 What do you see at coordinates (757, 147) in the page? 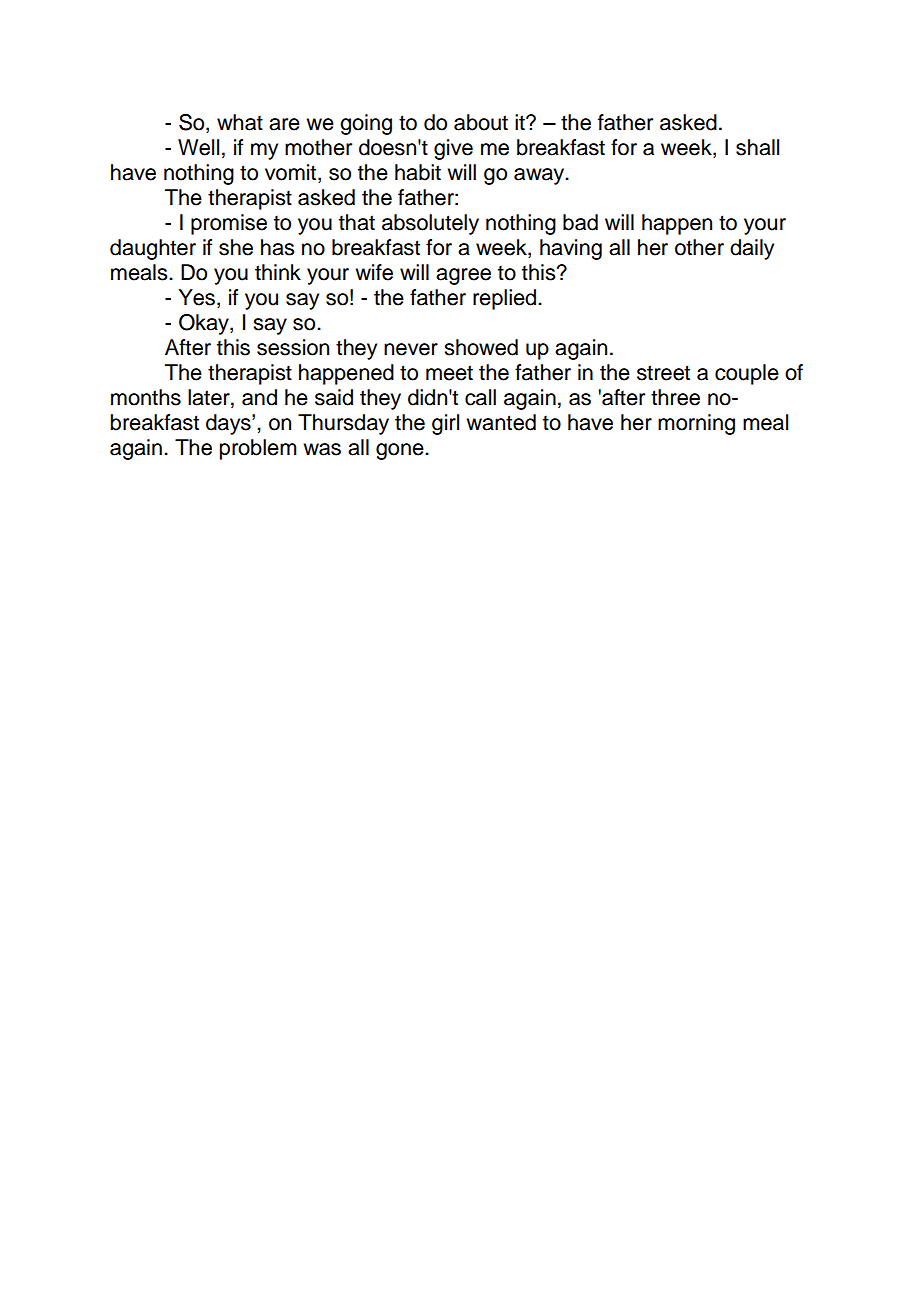
I see `shall` at bounding box center [757, 147].
